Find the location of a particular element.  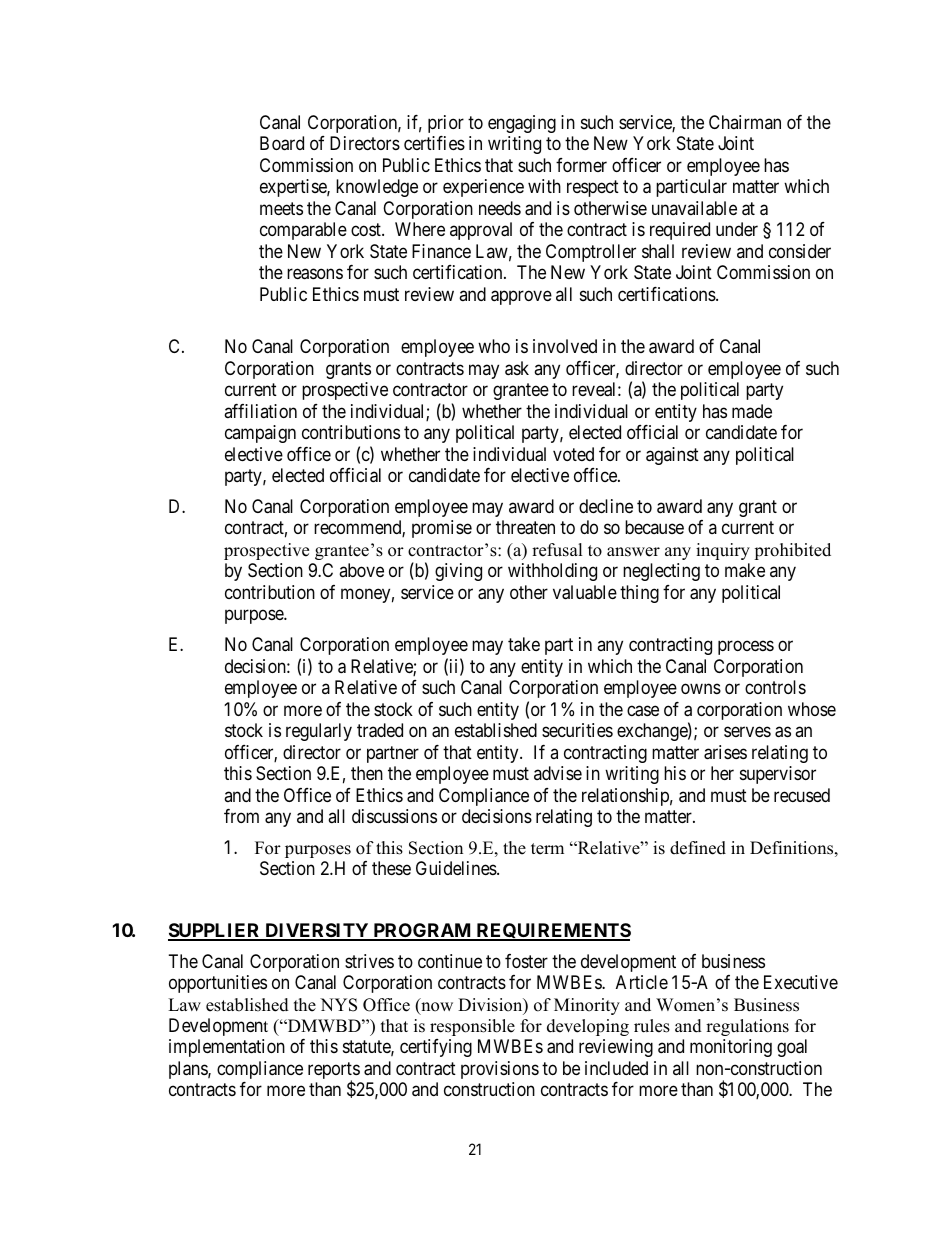

made is located at coordinates (752, 411).
